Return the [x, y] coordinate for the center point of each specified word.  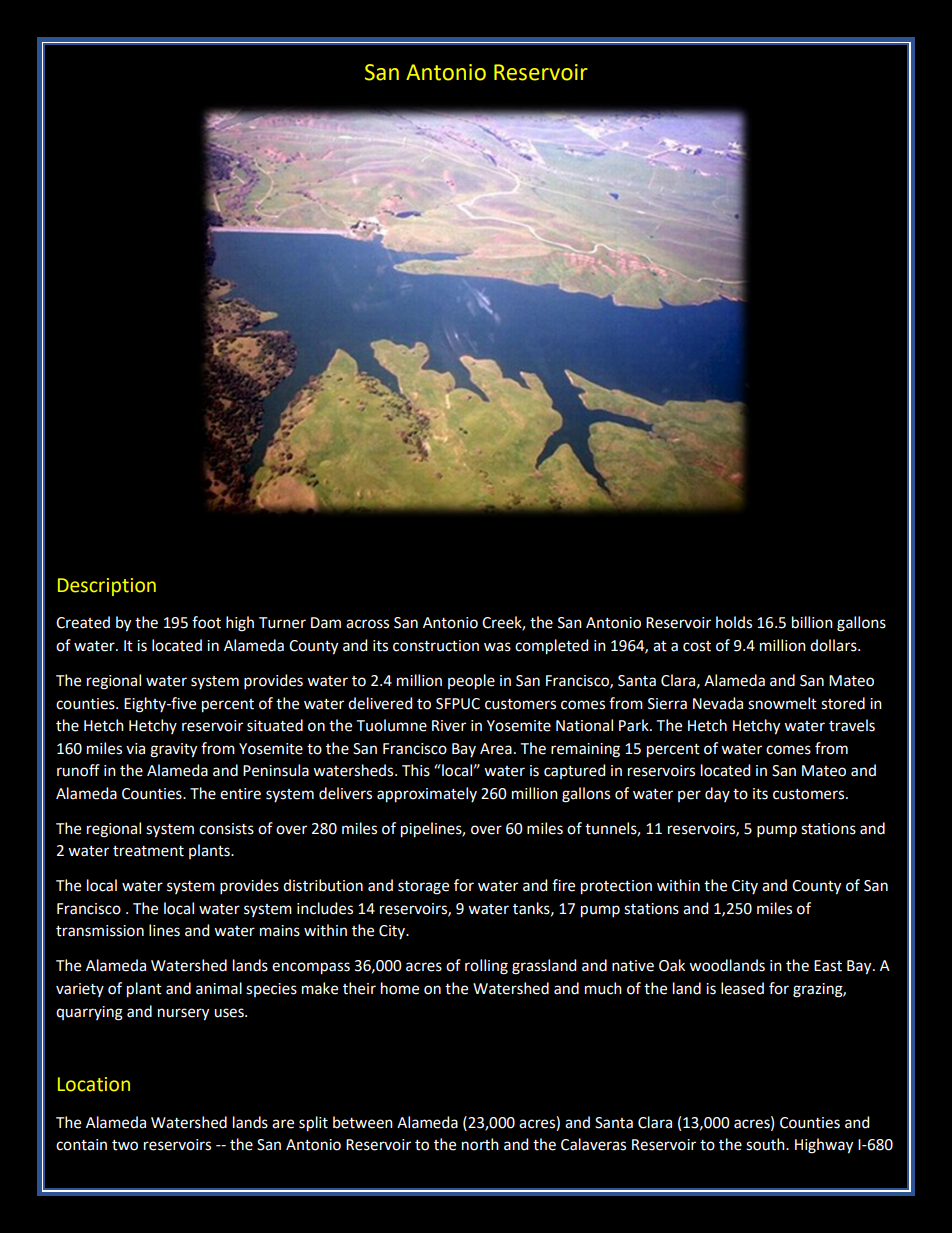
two [125, 1145]
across [367, 624]
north [480, 1144]
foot [206, 622]
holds [734, 622]
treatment [148, 851]
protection [616, 887]
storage [423, 888]
